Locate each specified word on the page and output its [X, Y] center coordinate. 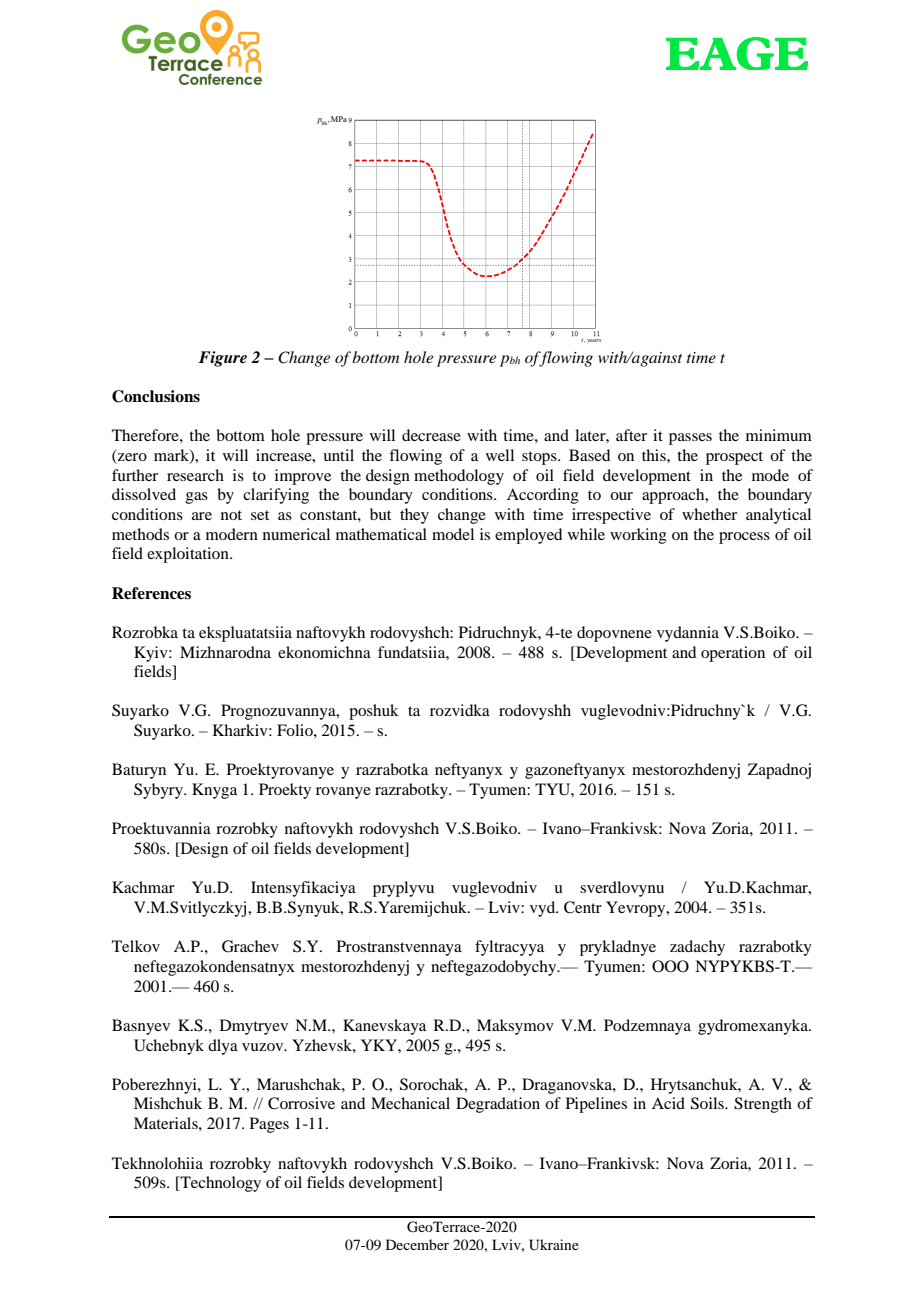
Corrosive [301, 1103]
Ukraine [554, 1245]
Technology [219, 1184]
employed [528, 536]
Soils [708, 1103]
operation [733, 654]
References [151, 593]
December [417, 1244]
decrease [431, 435]
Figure [223, 359]
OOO [670, 966]
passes [690, 439]
